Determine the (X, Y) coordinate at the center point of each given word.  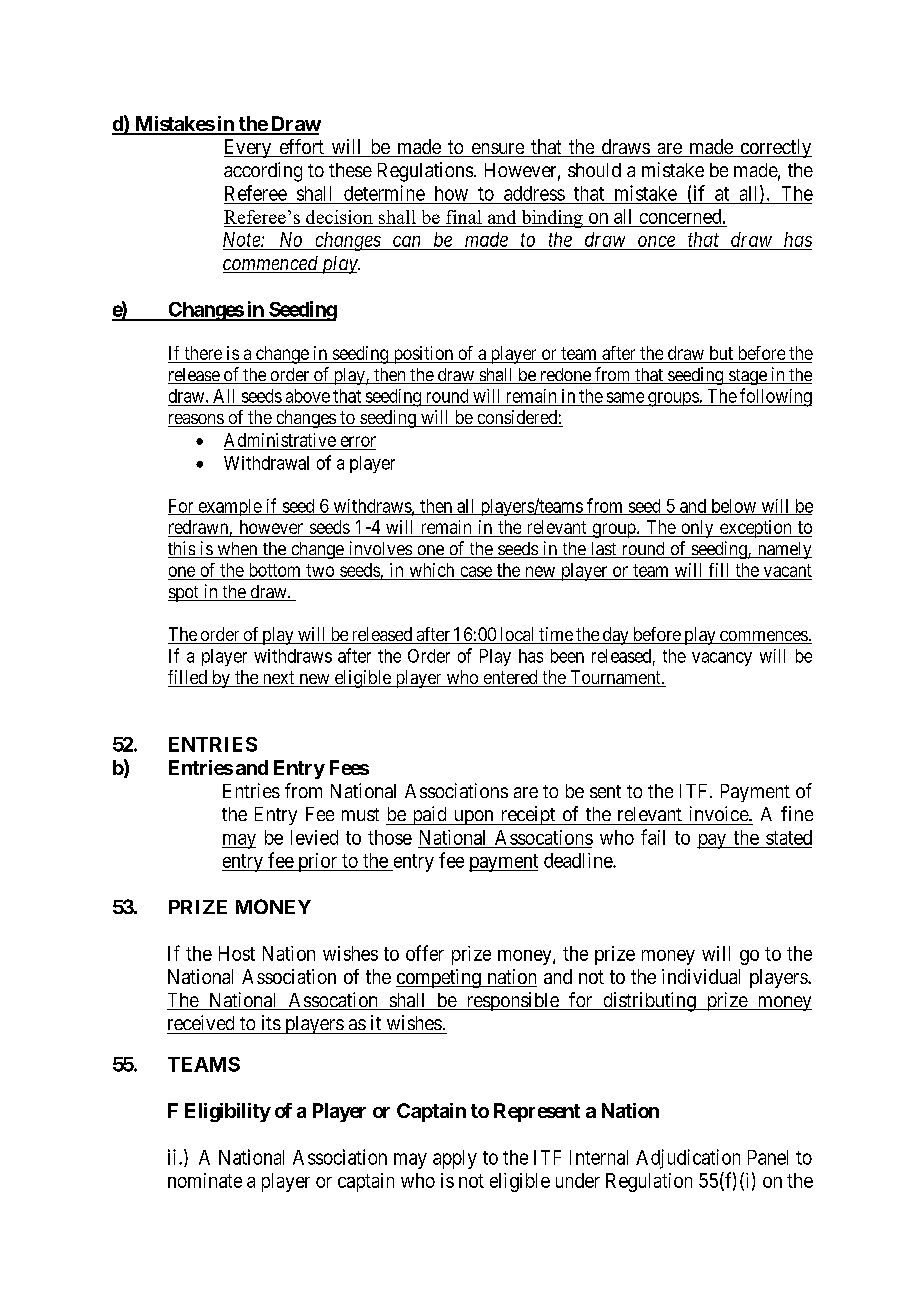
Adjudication (688, 1159)
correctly (775, 148)
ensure (497, 150)
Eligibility (228, 1112)
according (263, 172)
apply (455, 1159)
